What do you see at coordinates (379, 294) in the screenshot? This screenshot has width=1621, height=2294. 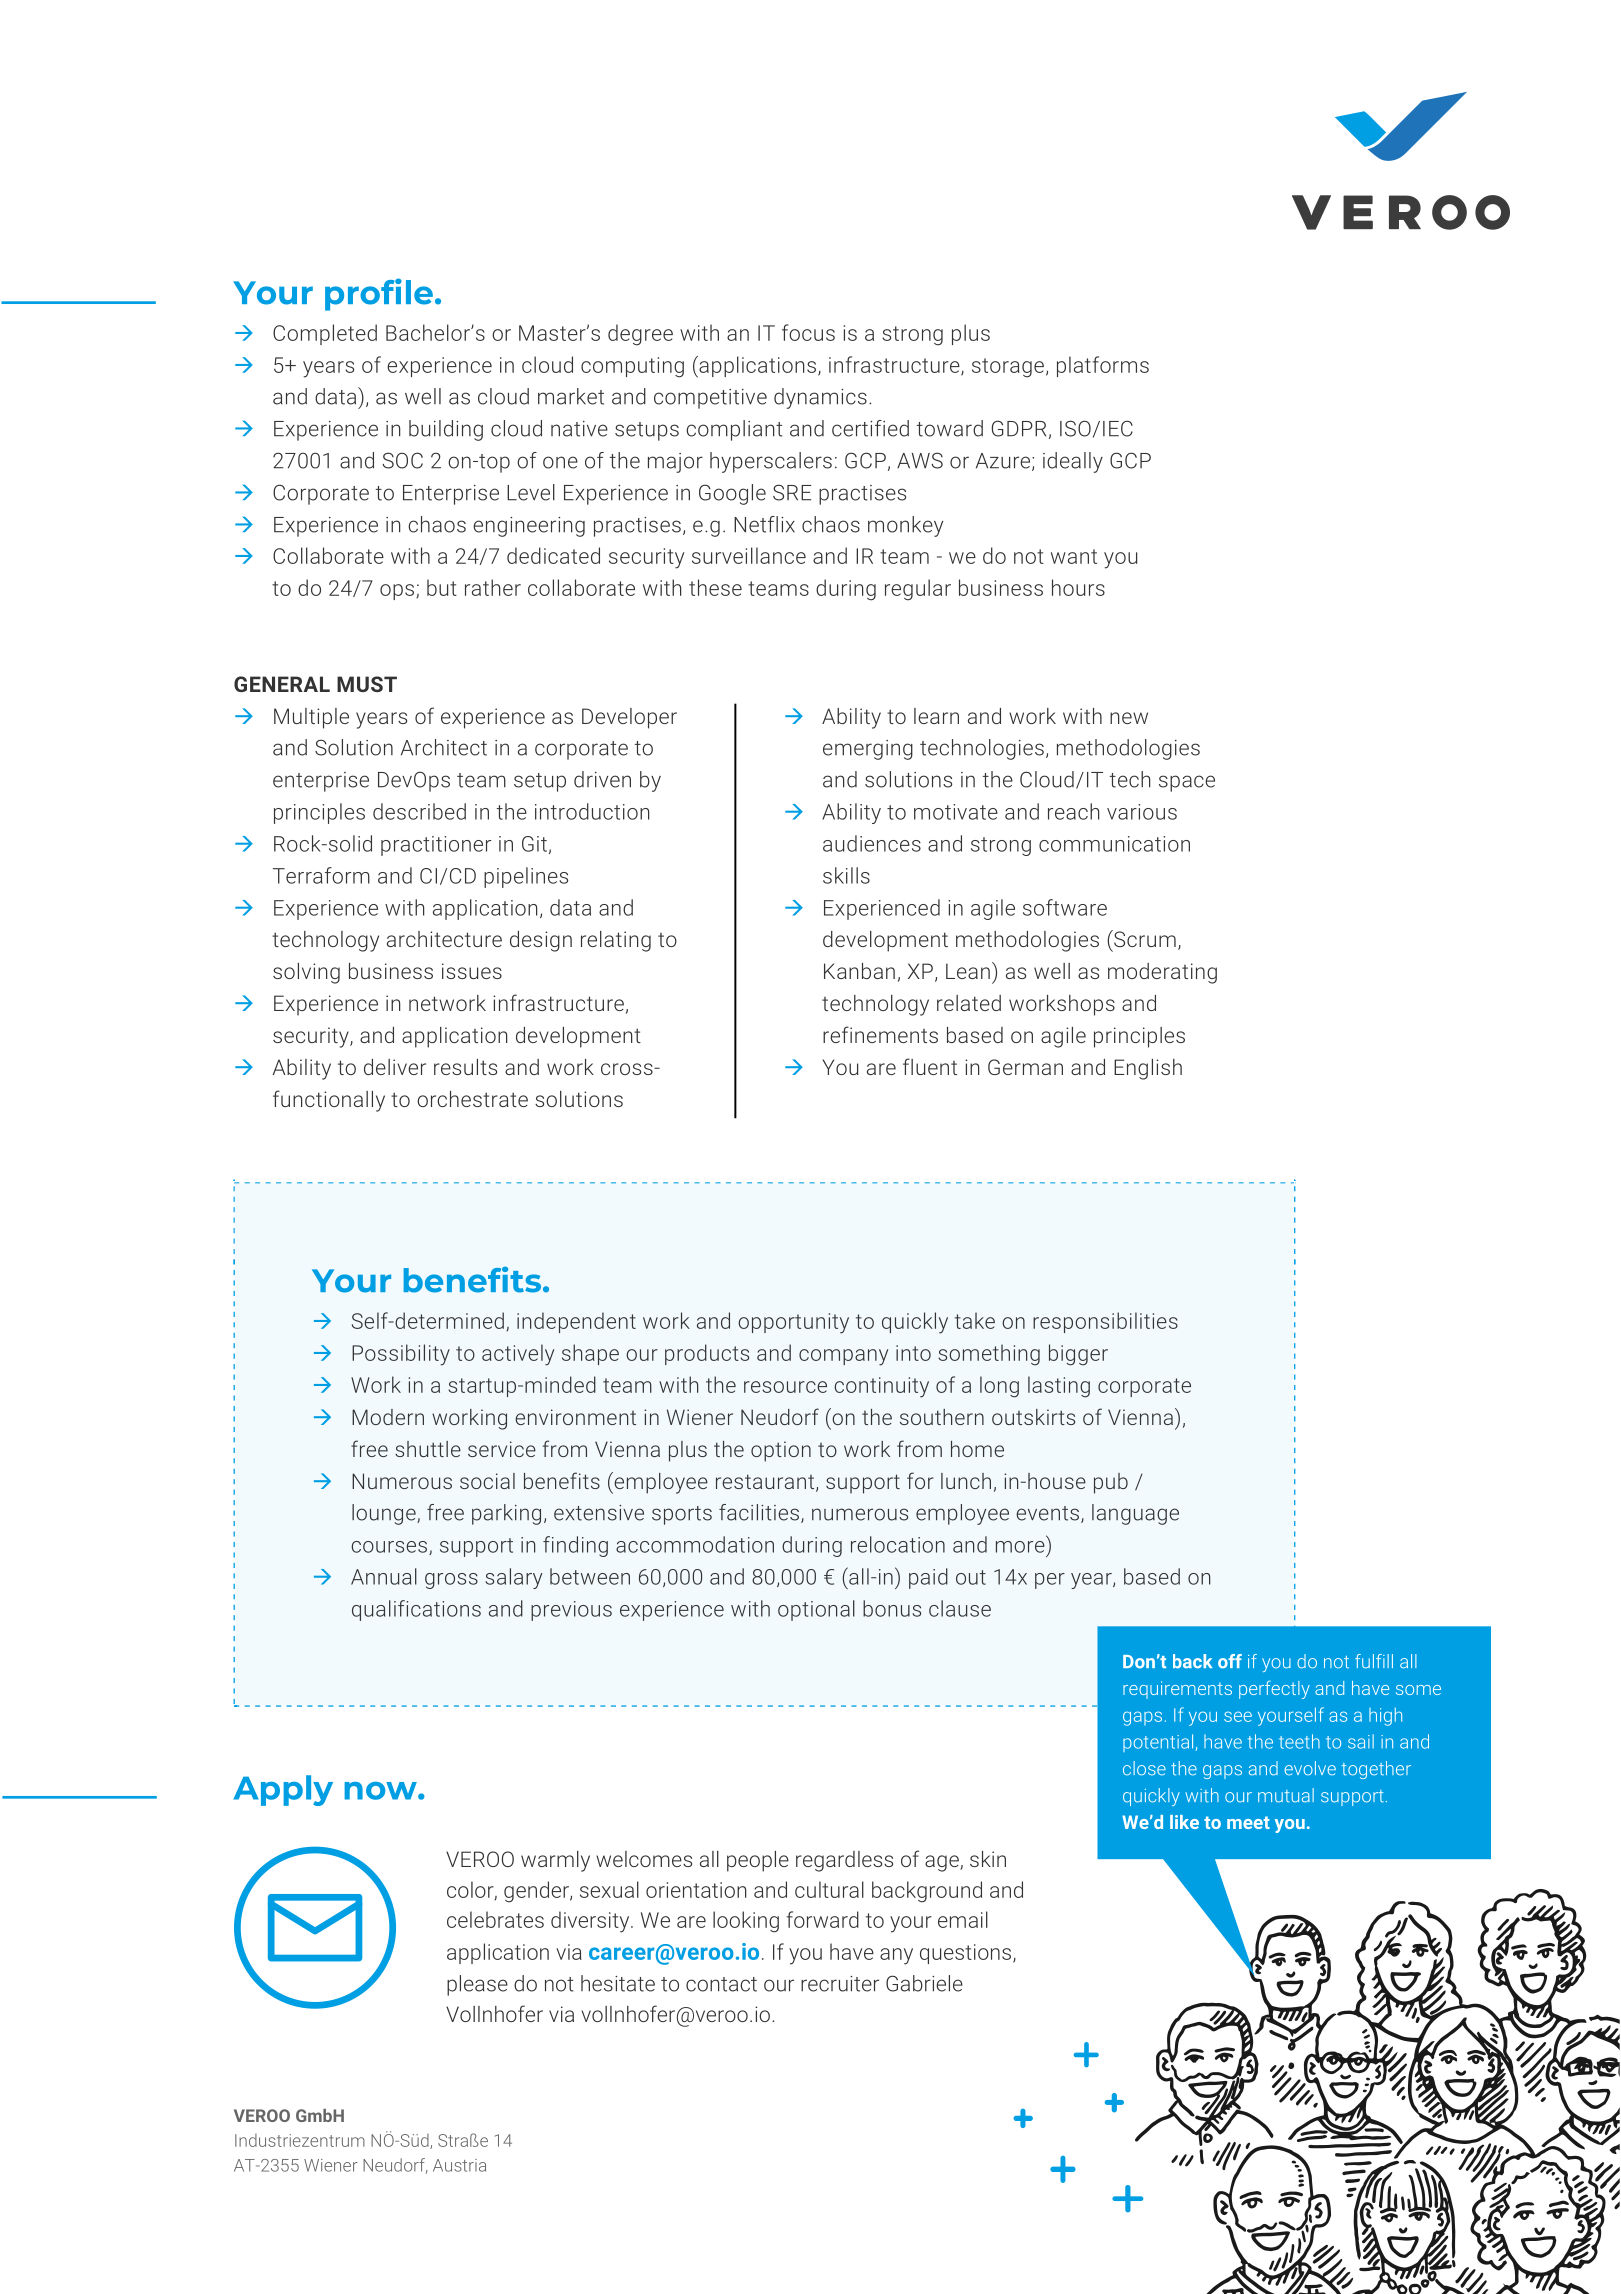 I see `profile` at bounding box center [379, 294].
